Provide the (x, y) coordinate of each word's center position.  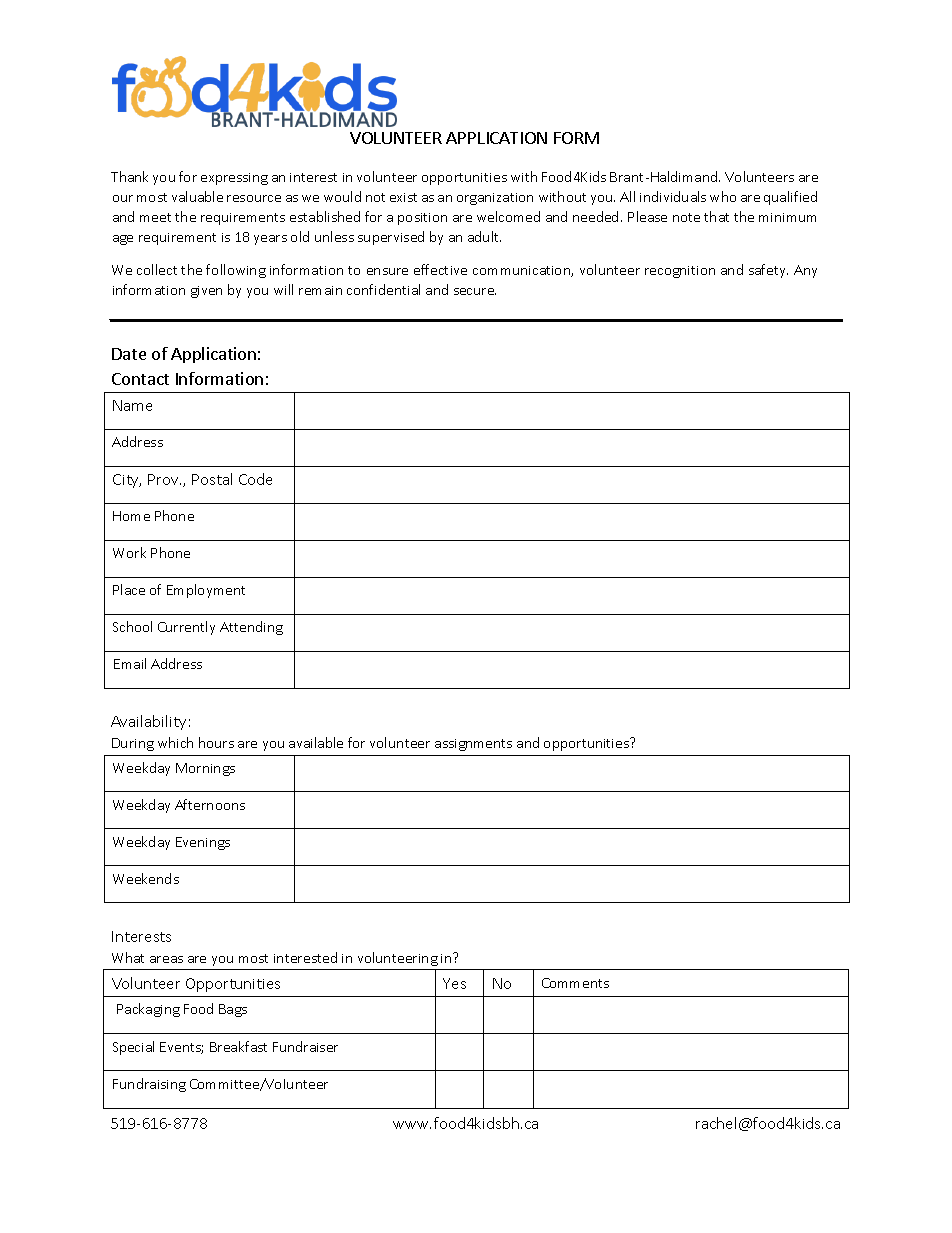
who (723, 196)
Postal (212, 479)
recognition (680, 272)
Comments (575, 983)
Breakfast (238, 1046)
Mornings (205, 769)
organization (495, 199)
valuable (197, 196)
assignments (473, 745)
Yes (454, 983)
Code (255, 479)
